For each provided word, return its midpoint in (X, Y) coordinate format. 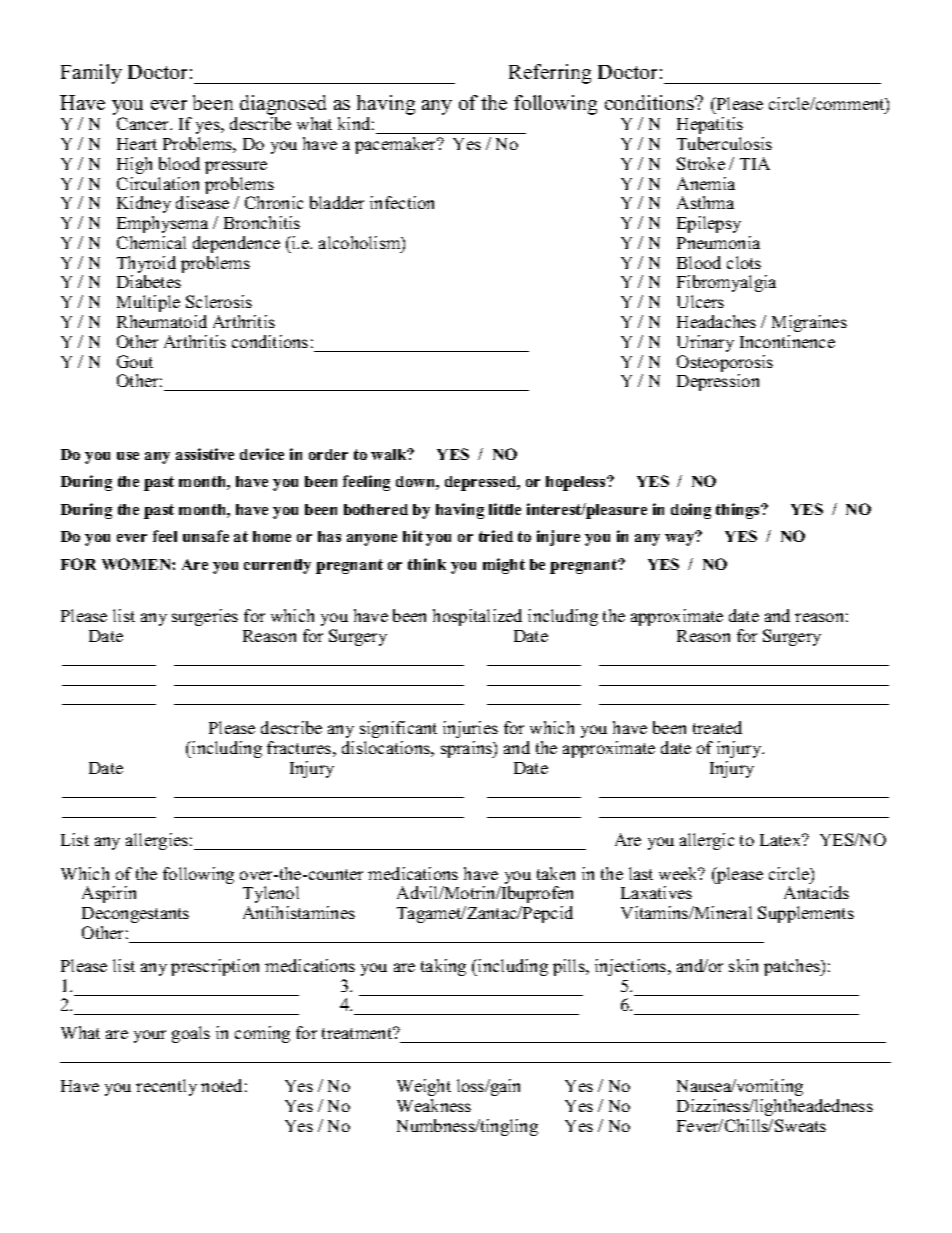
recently (166, 1087)
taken (556, 873)
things (739, 511)
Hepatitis (710, 125)
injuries (470, 729)
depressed (482, 483)
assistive (205, 454)
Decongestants (135, 915)
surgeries (205, 617)
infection (402, 202)
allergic (707, 841)
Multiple (148, 303)
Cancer (144, 123)
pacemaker (397, 145)
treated (717, 727)
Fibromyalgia (726, 283)
